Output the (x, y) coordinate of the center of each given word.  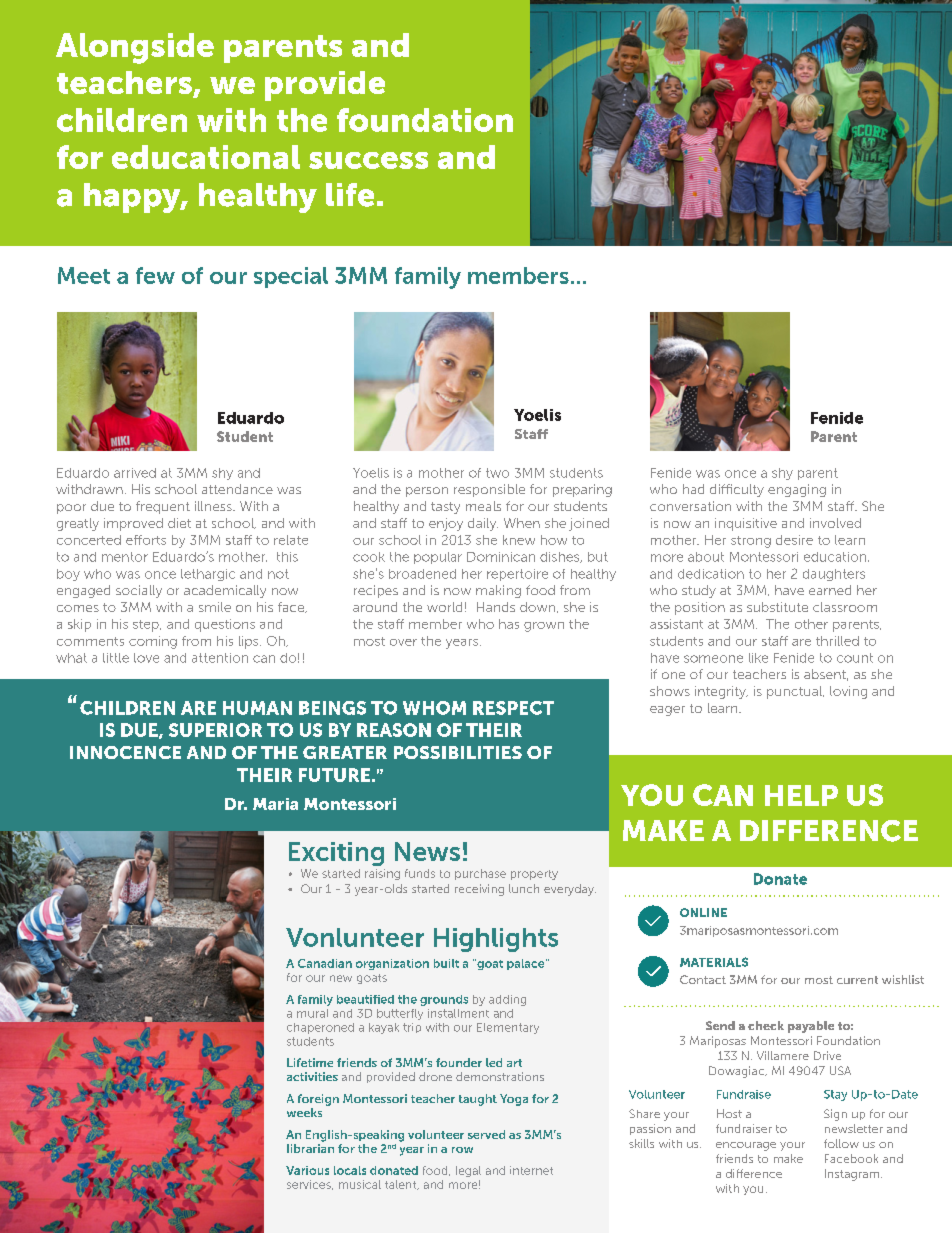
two (497, 473)
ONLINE (703, 912)
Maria (275, 804)
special (291, 277)
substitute (777, 607)
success (368, 160)
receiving (479, 890)
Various (307, 1170)
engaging (797, 490)
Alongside (135, 48)
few (155, 275)
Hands (496, 607)
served (486, 1134)
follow (841, 1143)
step (147, 626)
